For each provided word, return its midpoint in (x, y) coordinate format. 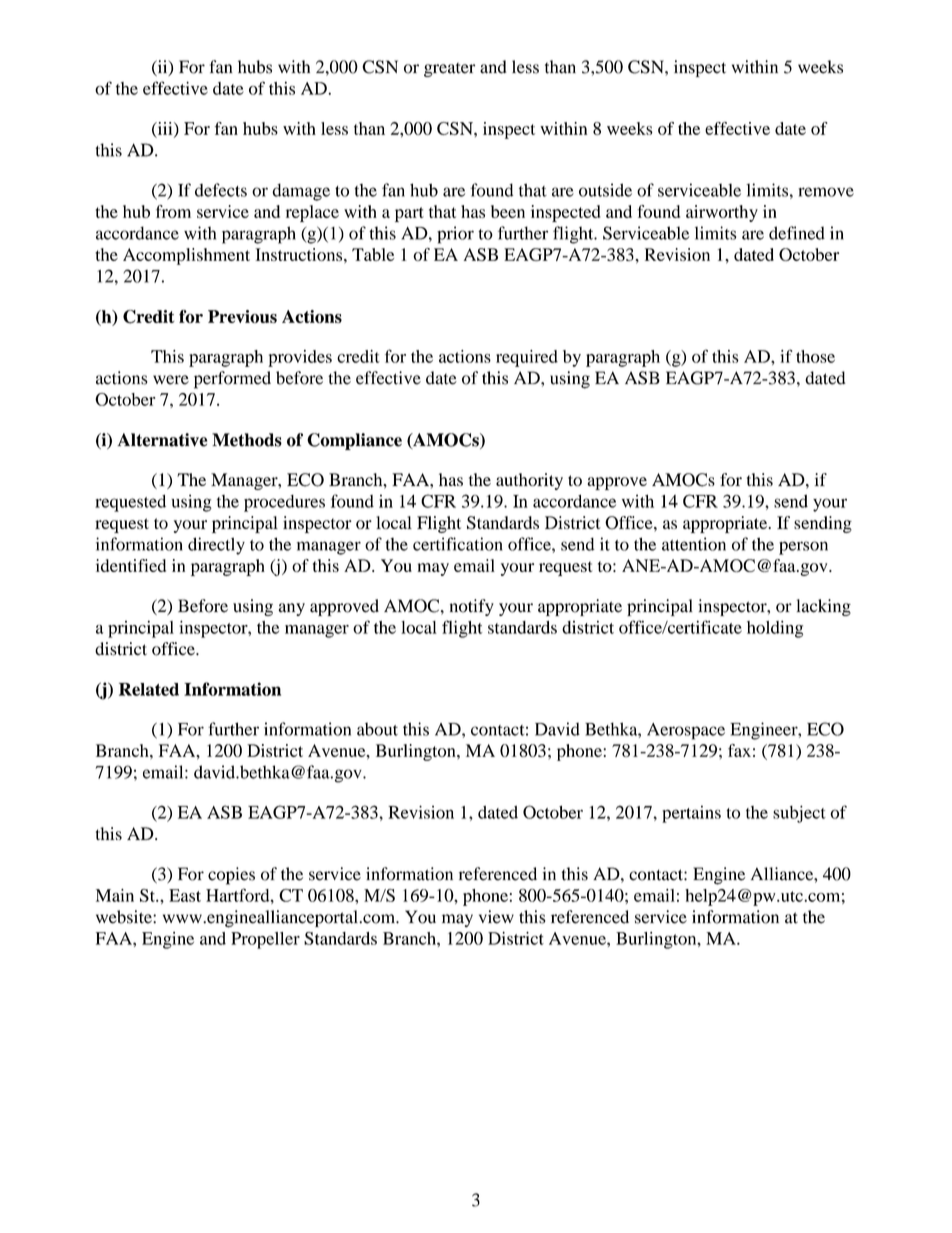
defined (797, 233)
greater (449, 70)
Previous (242, 316)
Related (149, 689)
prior (455, 235)
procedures (284, 503)
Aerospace (686, 731)
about (377, 729)
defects (221, 190)
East (185, 895)
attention (694, 544)
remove (826, 192)
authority (529, 481)
